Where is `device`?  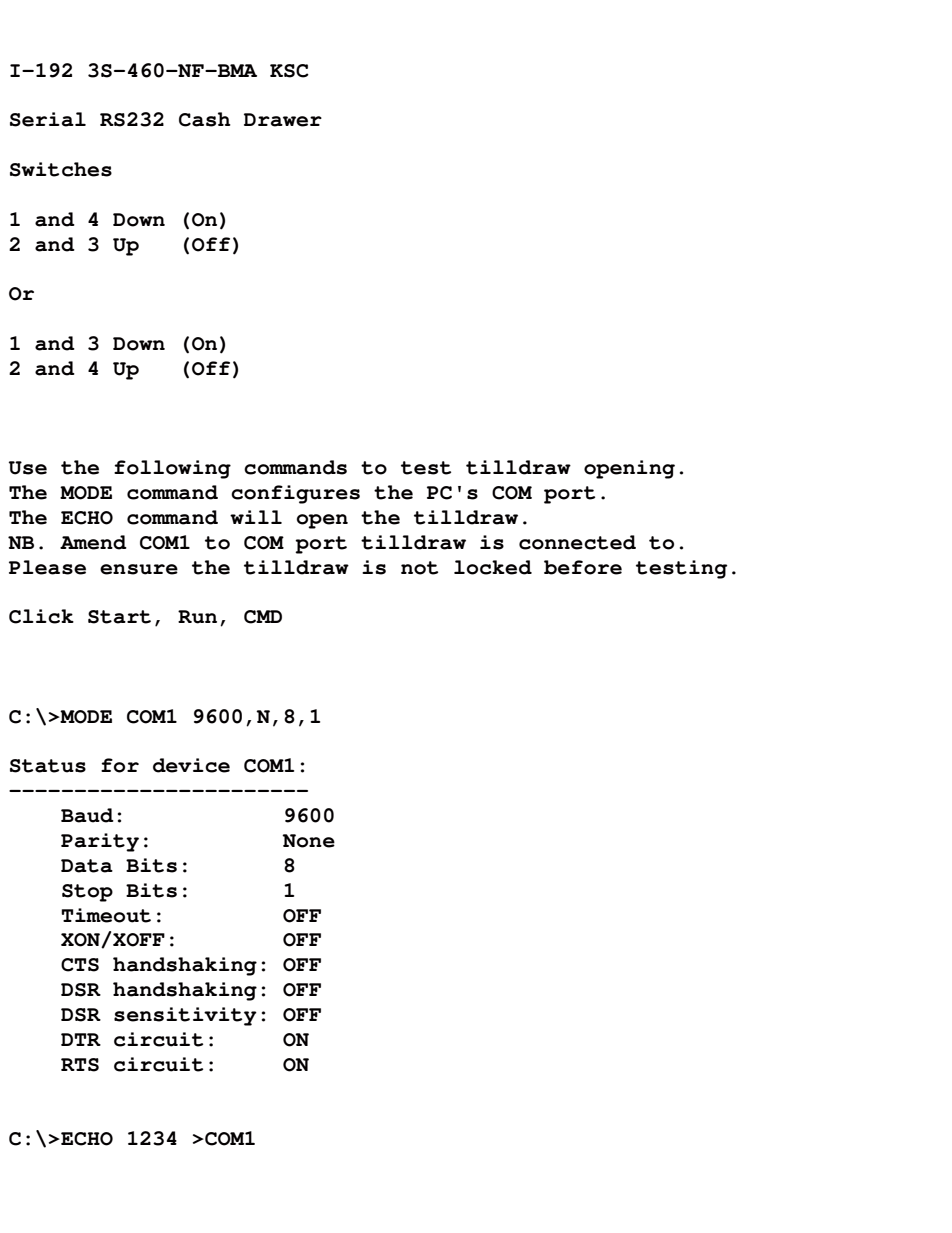
device is located at coordinates (191, 765).
